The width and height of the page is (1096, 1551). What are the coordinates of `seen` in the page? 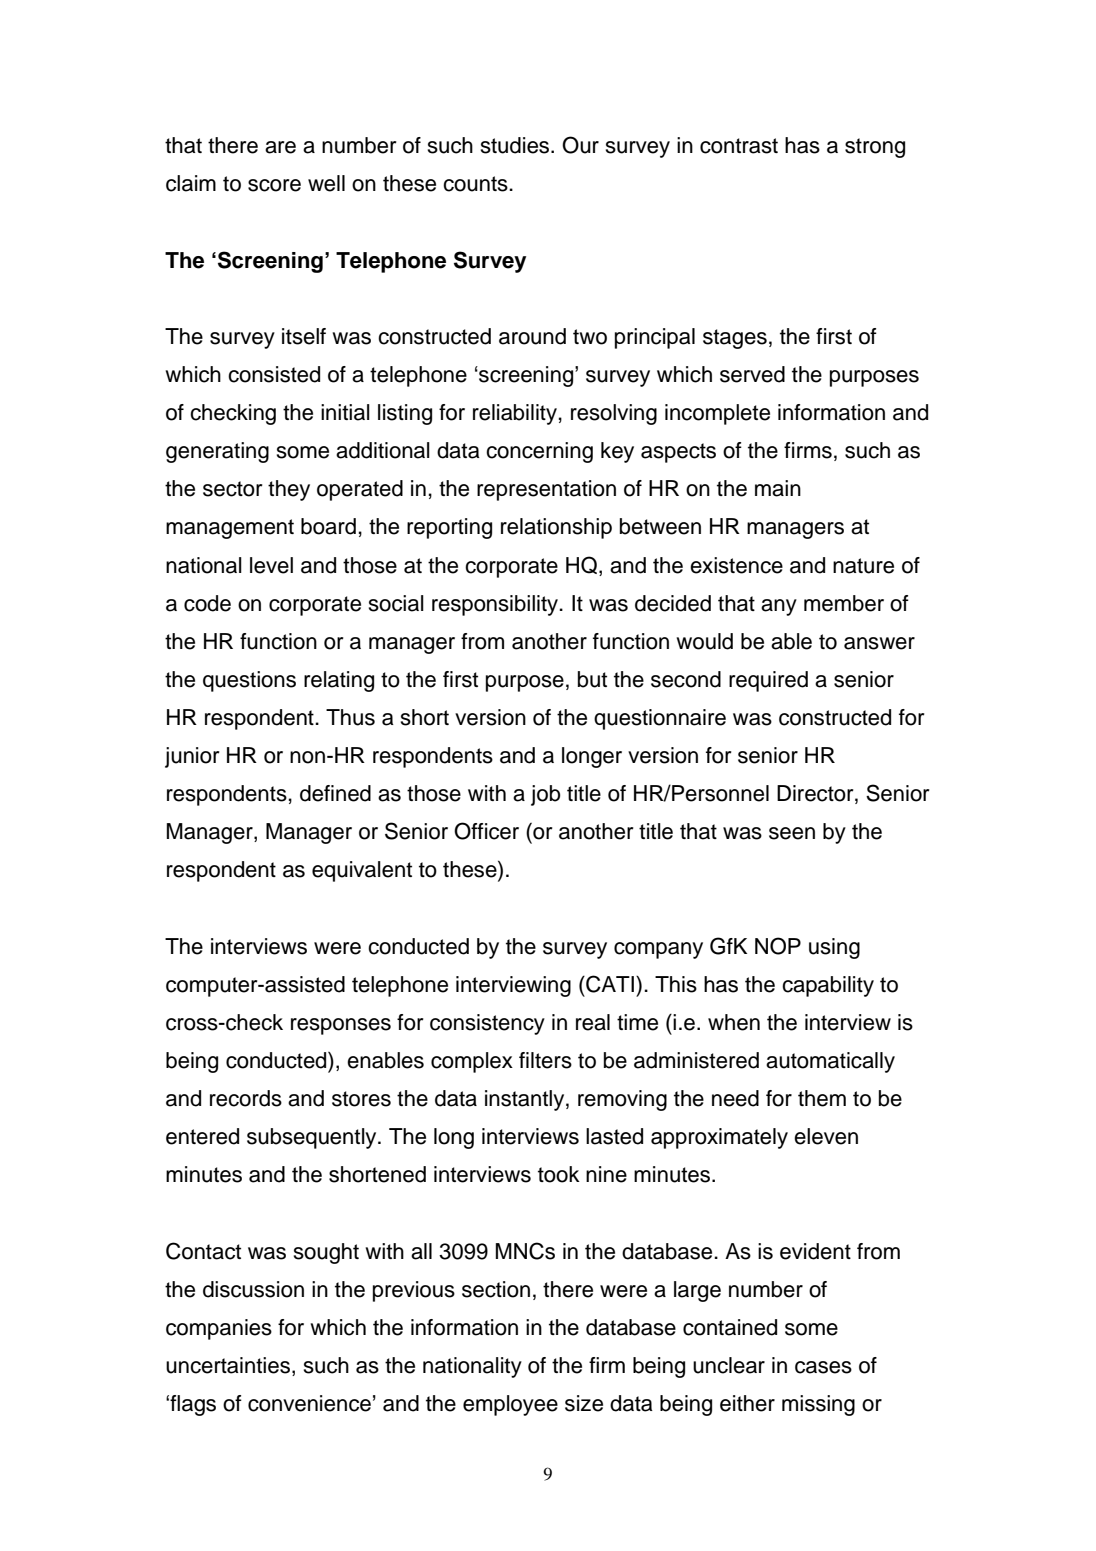 It's located at (792, 833).
